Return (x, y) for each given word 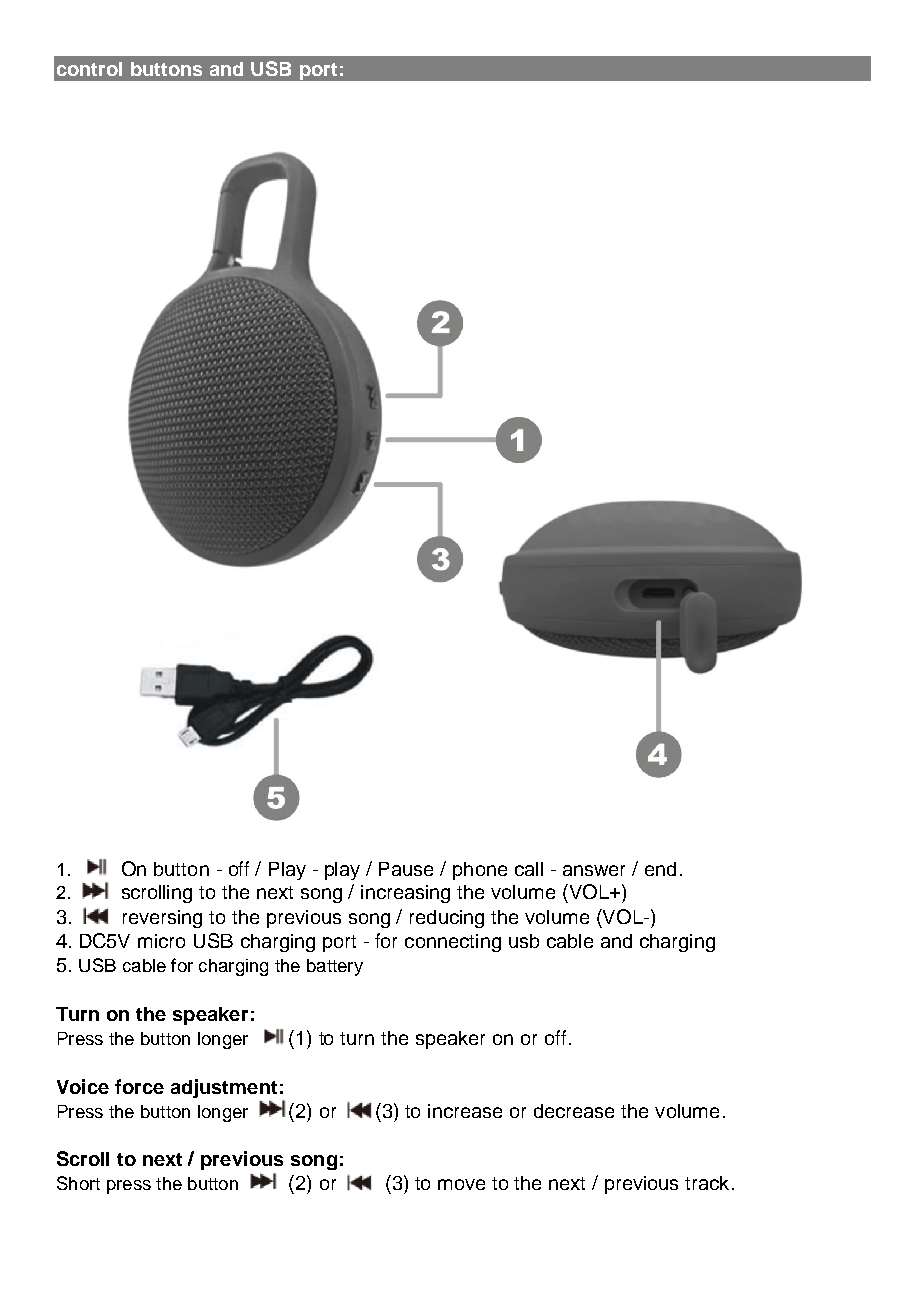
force (139, 1086)
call (529, 869)
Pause (406, 869)
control (89, 69)
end (660, 869)
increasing (405, 894)
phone (480, 871)
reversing (162, 919)
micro (161, 941)
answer (594, 870)
